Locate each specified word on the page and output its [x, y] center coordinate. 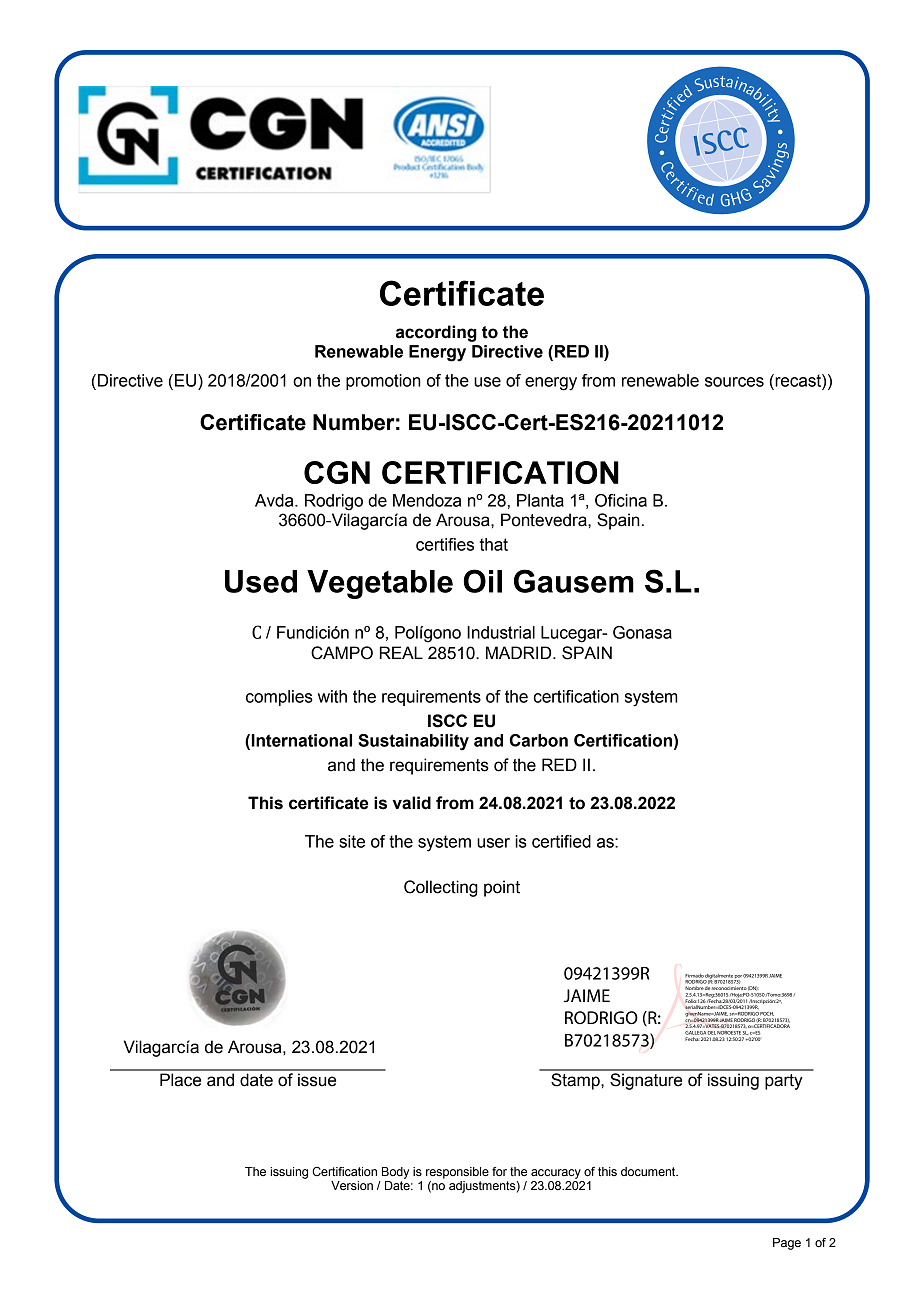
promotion [383, 382]
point [502, 888]
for [499, 1171]
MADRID [520, 652]
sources [734, 382]
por [738, 978]
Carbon [538, 740]
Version [352, 1185]
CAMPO [342, 653]
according [436, 333]
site [352, 841]
